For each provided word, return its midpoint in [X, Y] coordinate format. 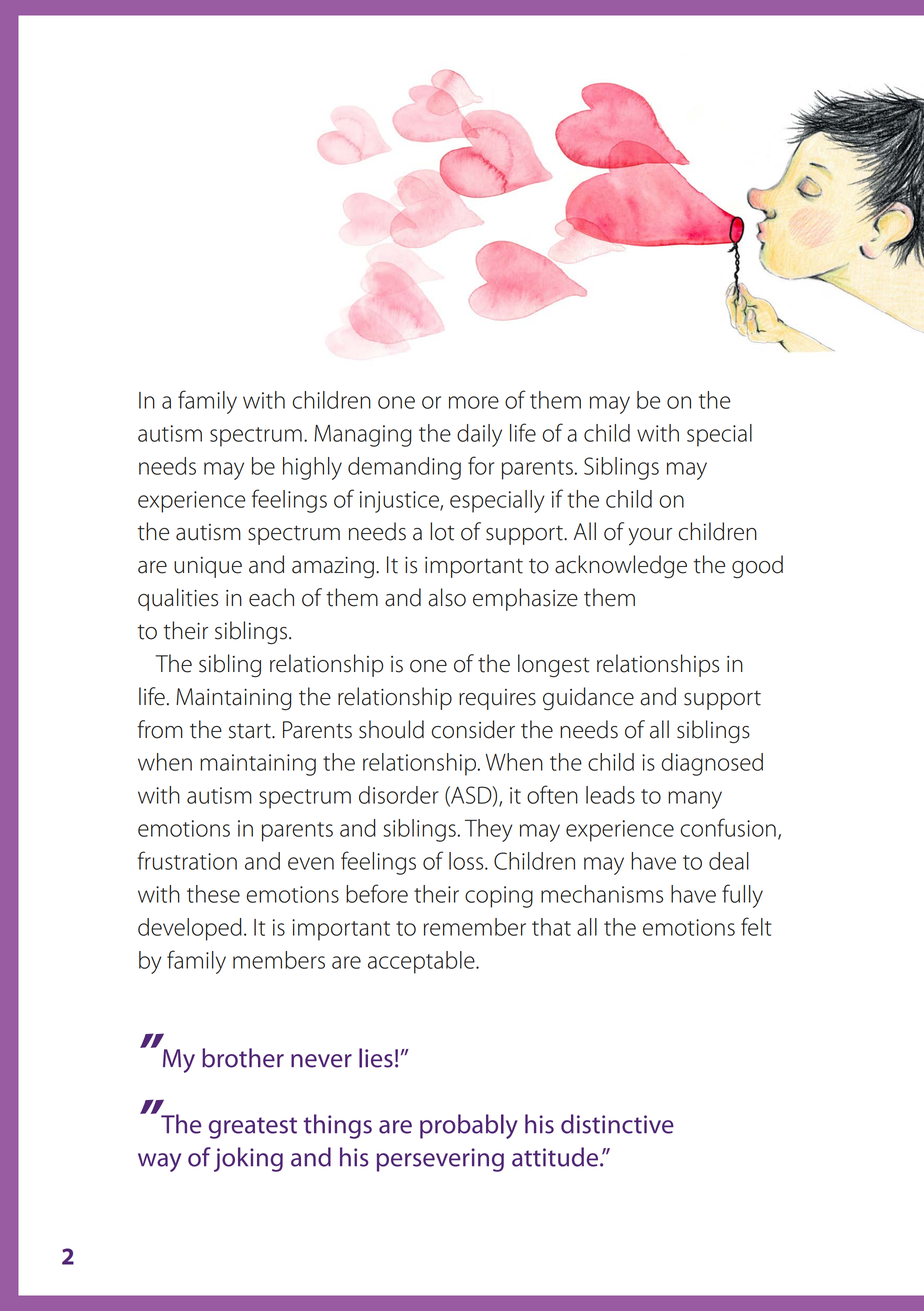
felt [756, 926]
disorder [398, 795]
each [271, 597]
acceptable [422, 962]
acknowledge [621, 567]
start [251, 731]
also [447, 597]
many [695, 800]
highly [312, 468]
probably [469, 1126]
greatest [253, 1128]
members [279, 960]
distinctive [617, 1124]
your [650, 537]
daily [479, 435]
